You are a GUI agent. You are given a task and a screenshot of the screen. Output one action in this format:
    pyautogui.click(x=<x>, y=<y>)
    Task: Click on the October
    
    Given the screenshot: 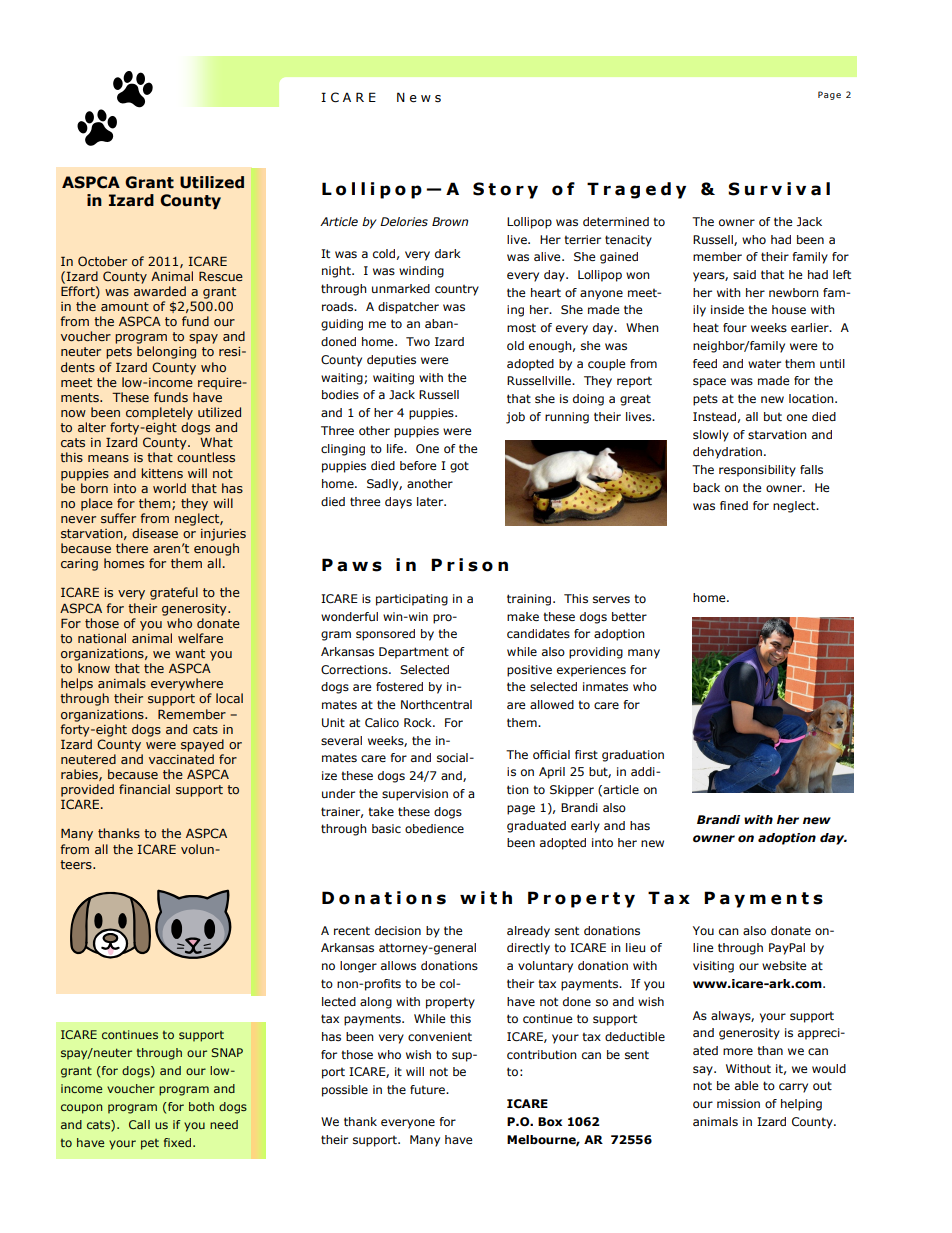 What is the action you would take?
    pyautogui.click(x=102, y=261)
